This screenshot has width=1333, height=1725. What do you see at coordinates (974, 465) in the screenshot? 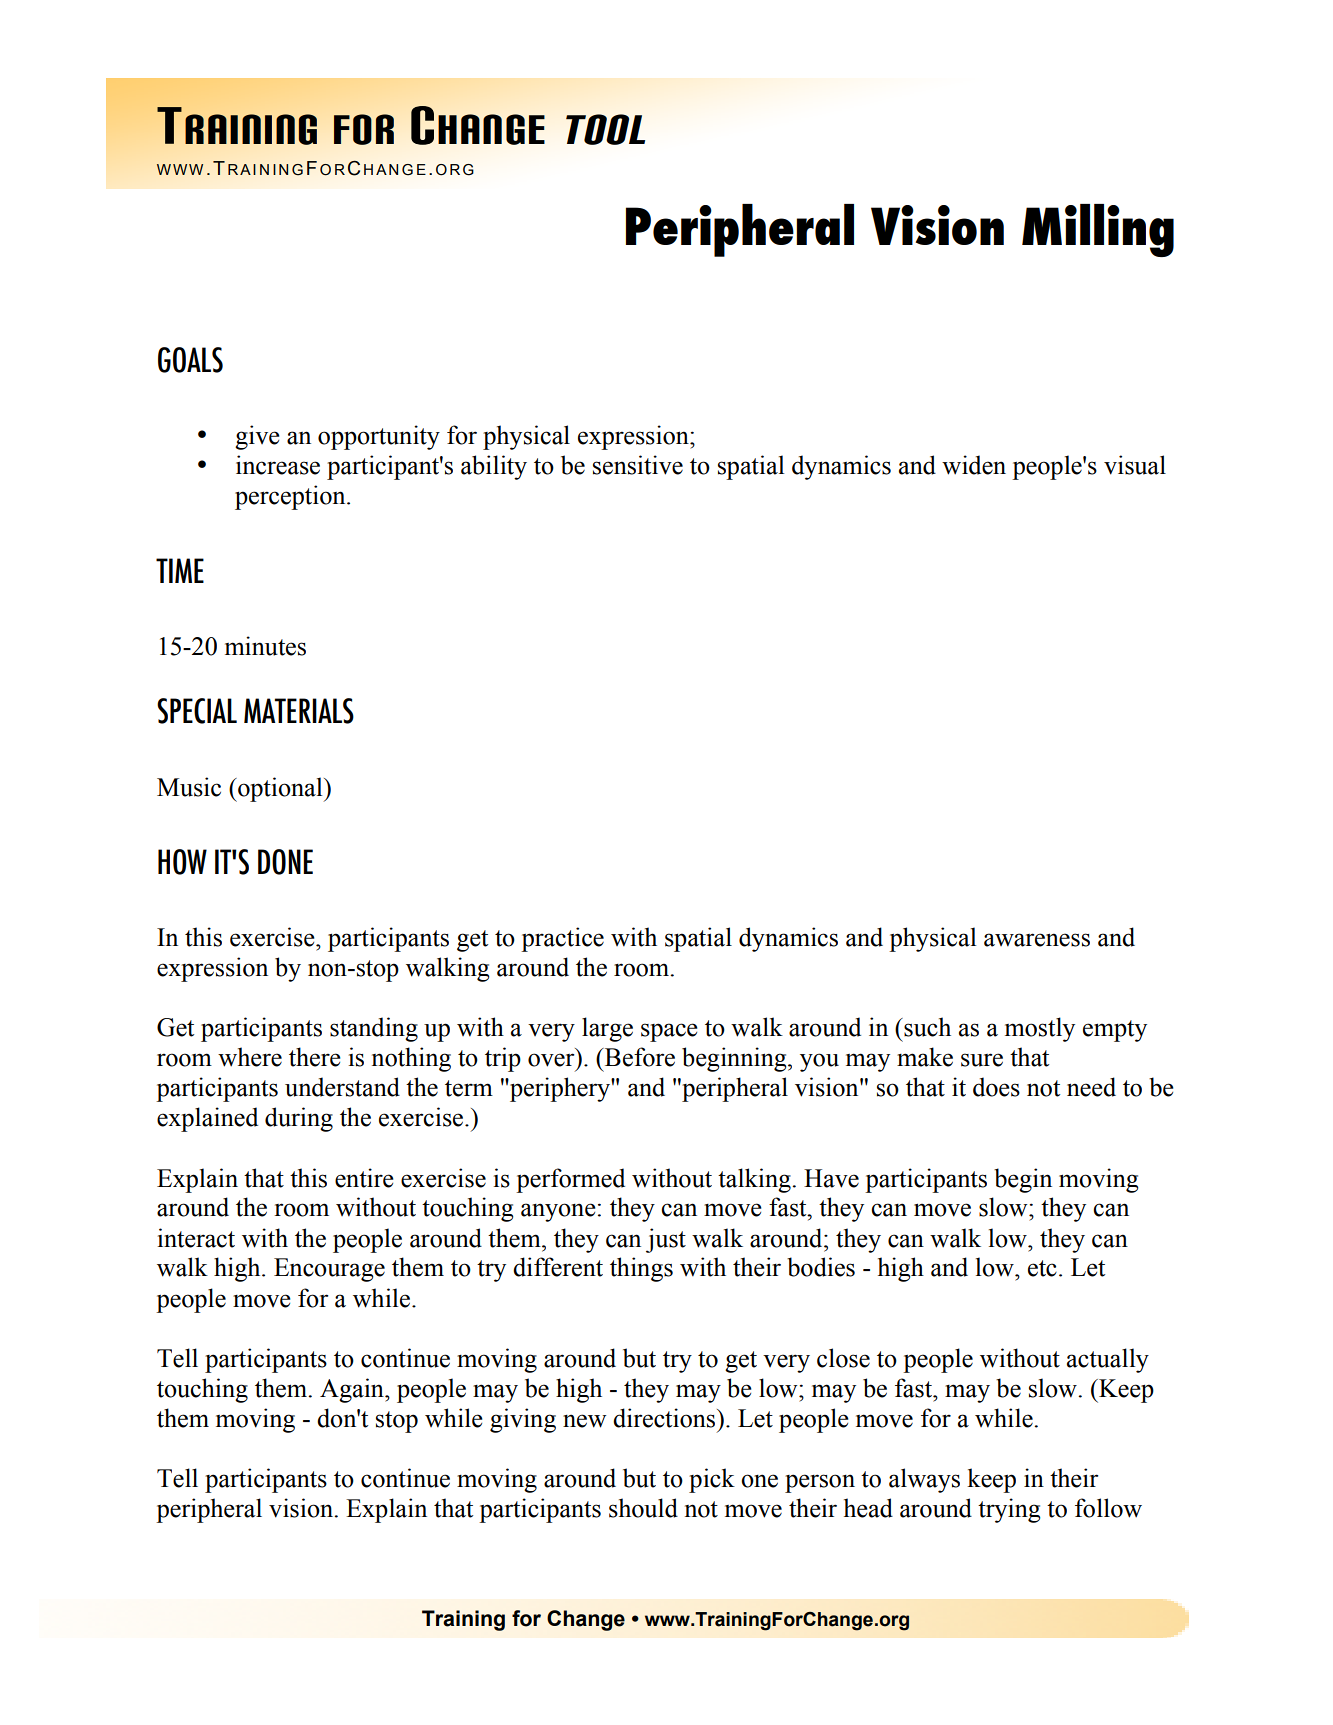
I see `widen` at bounding box center [974, 465].
